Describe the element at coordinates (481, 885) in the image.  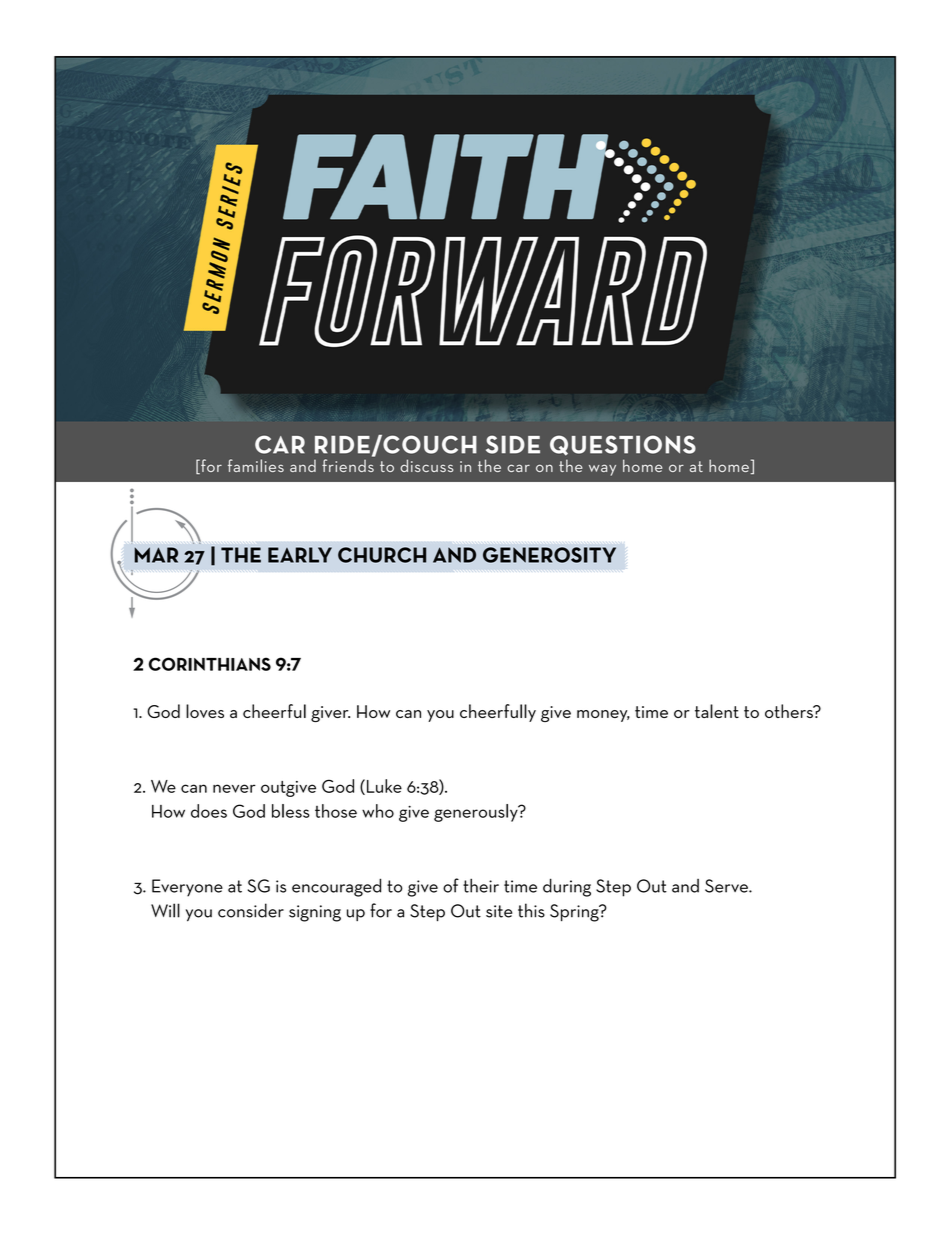
I see `their` at that location.
